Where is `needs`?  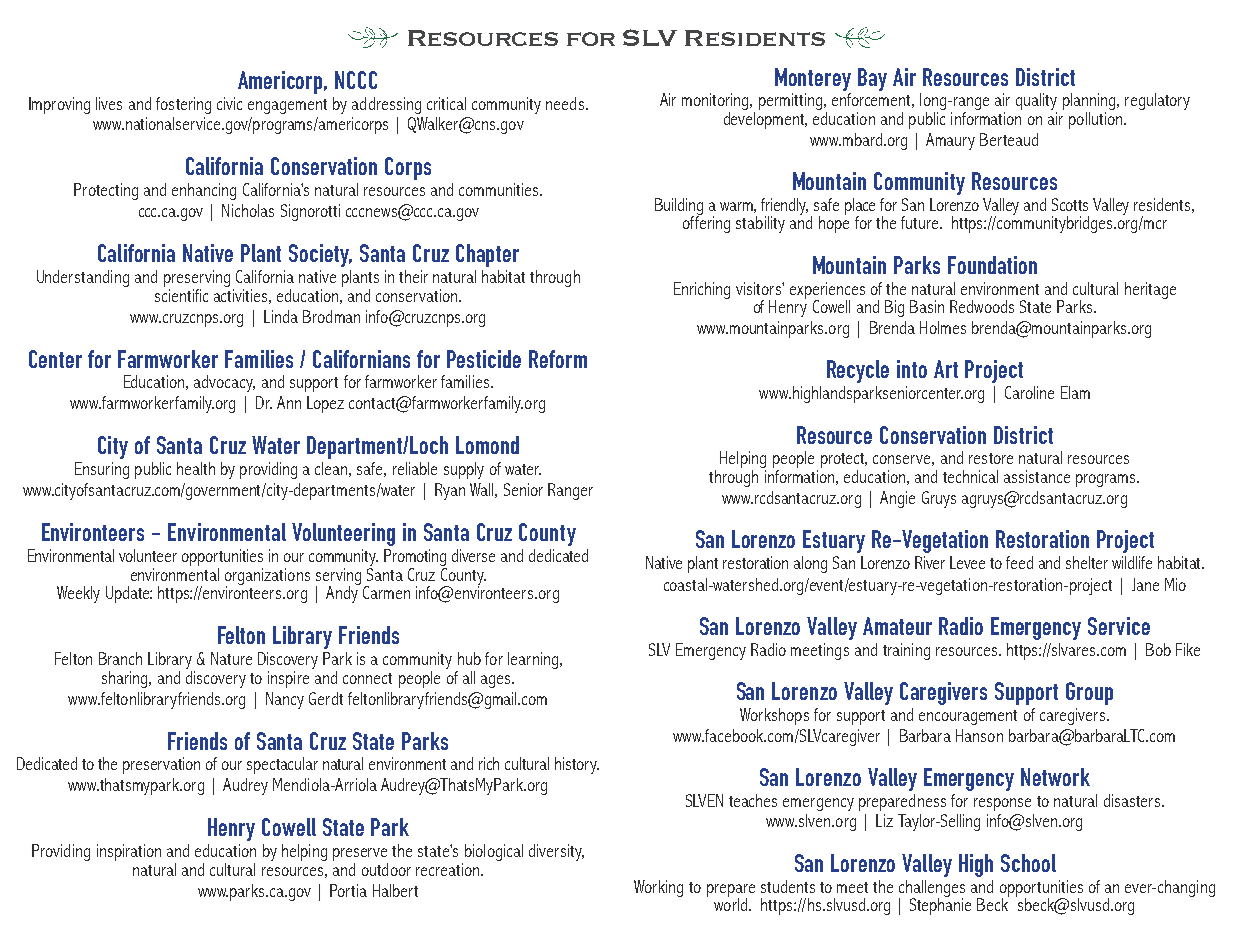
needs is located at coordinates (566, 103).
